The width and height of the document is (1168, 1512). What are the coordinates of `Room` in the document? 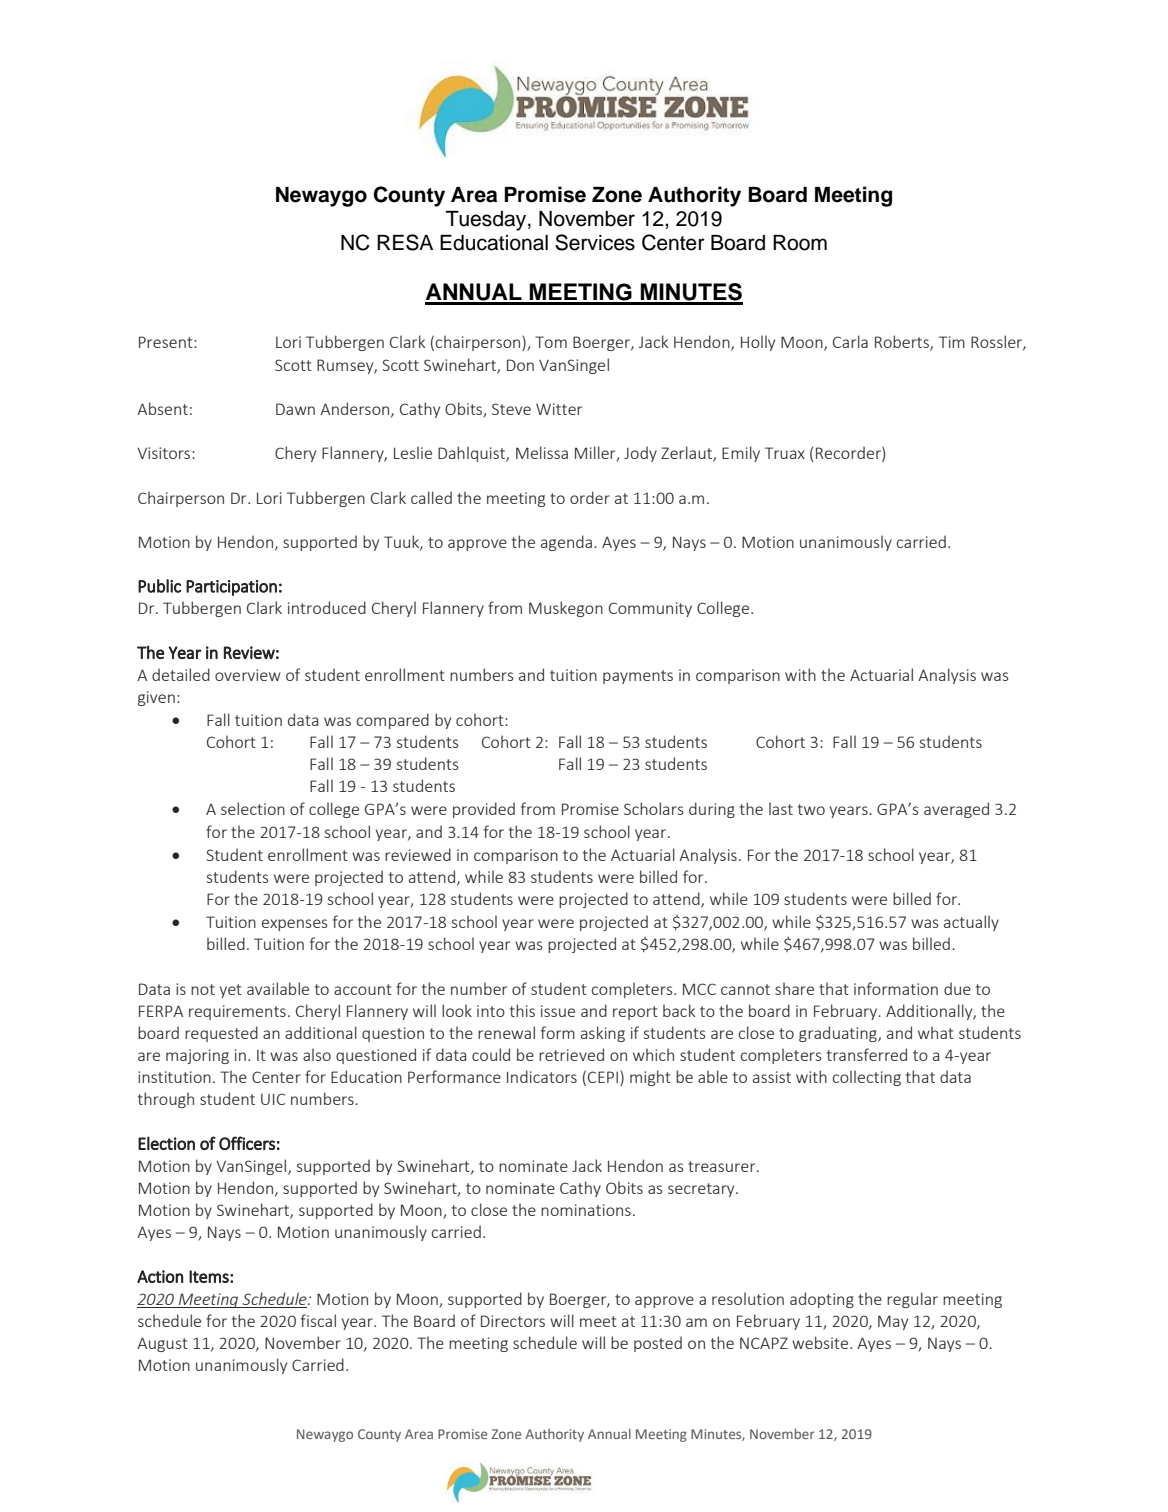 It's located at (800, 243).
